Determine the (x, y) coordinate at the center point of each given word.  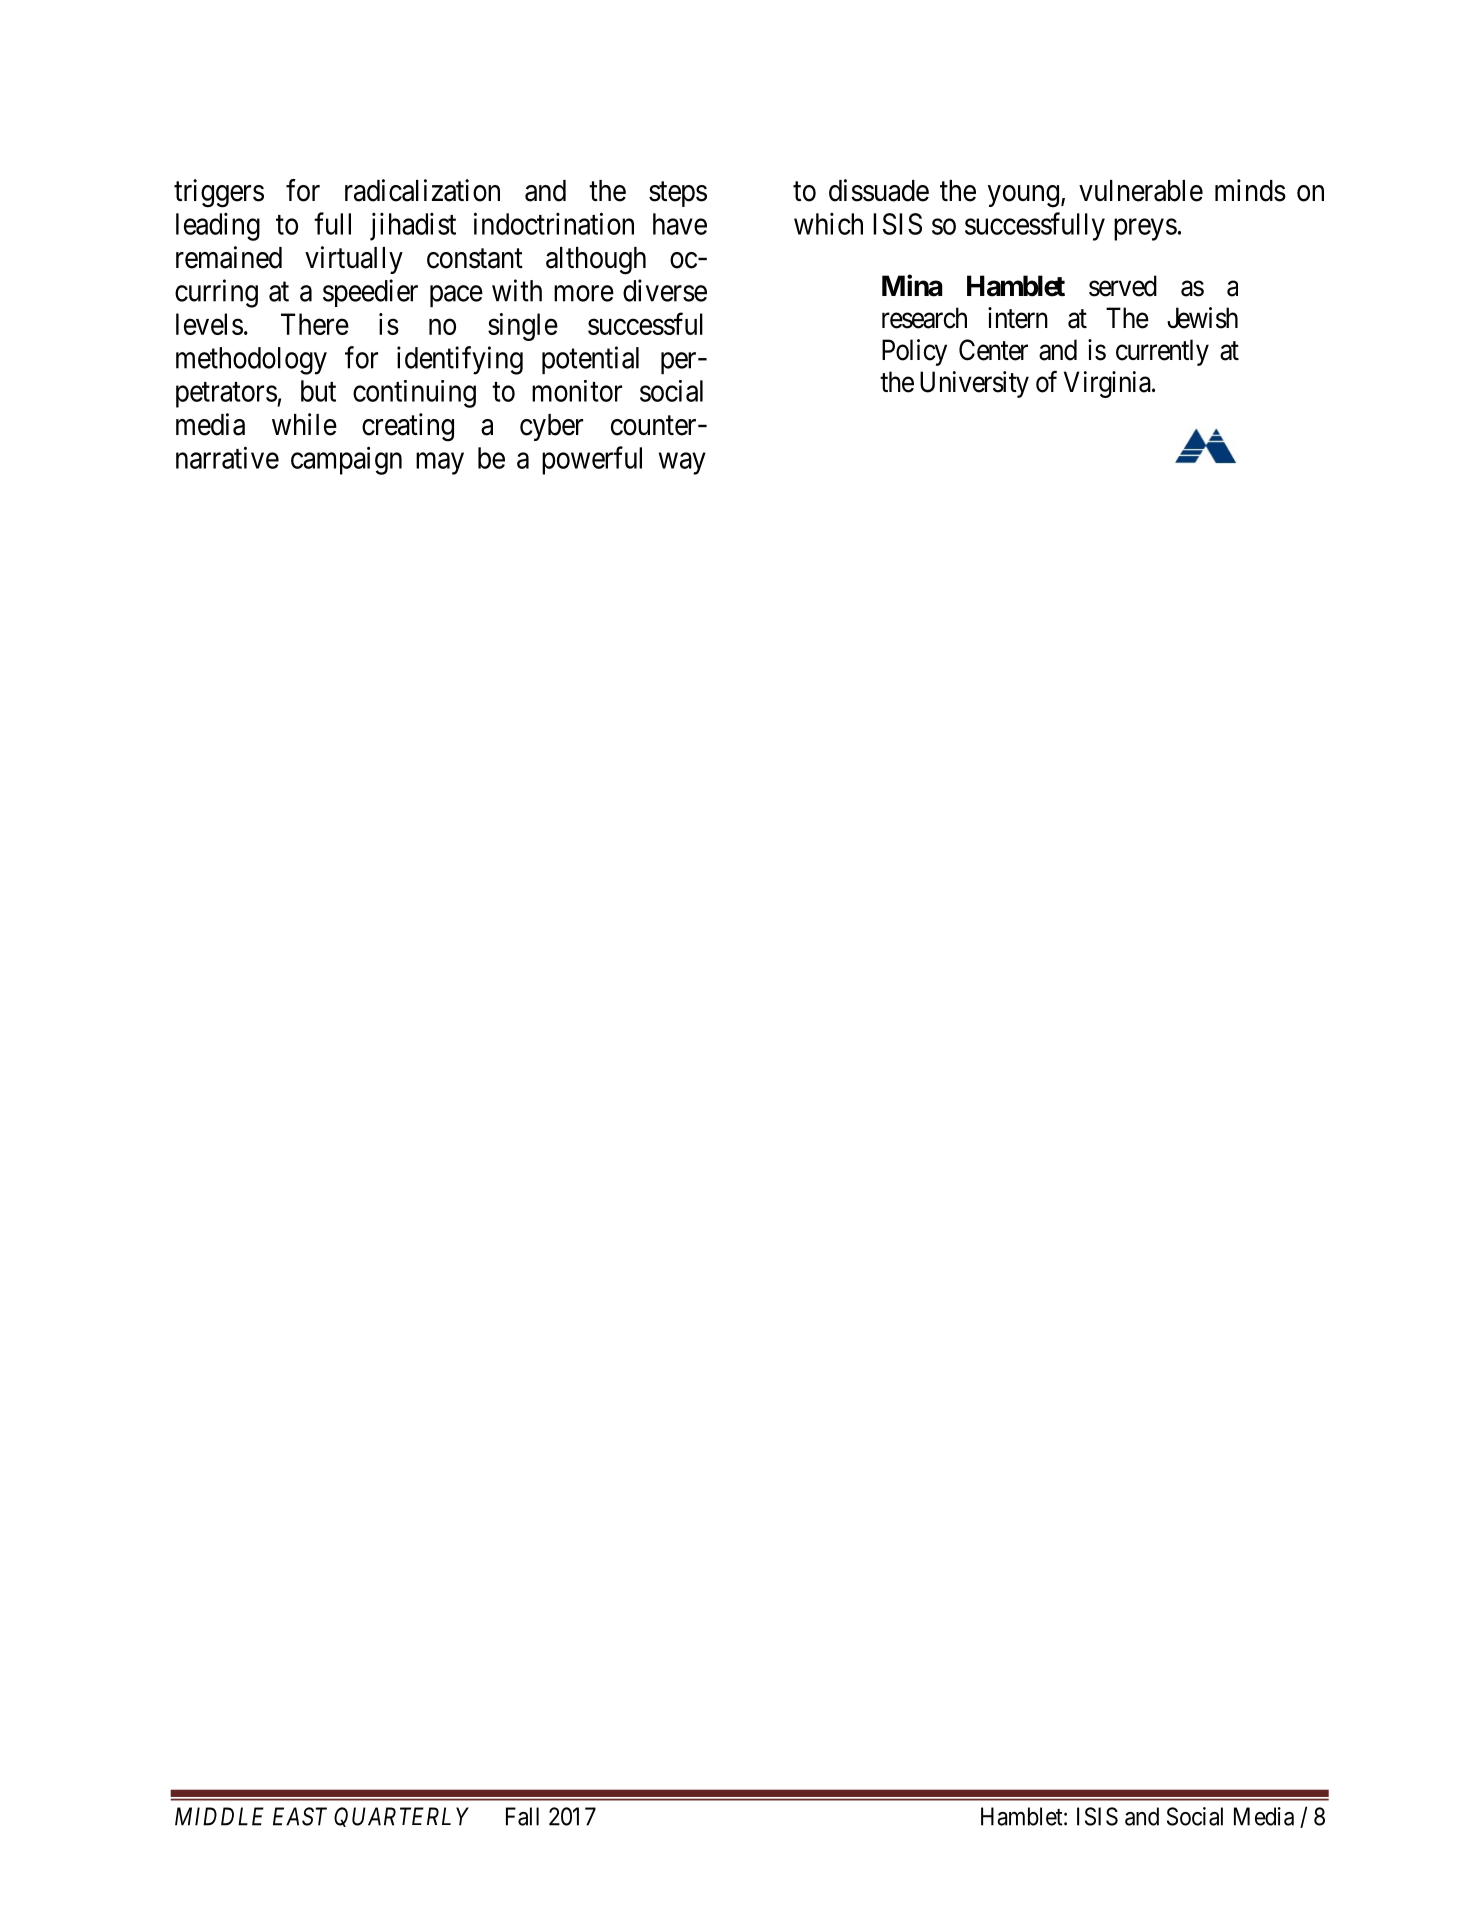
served (1123, 286)
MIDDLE (219, 1816)
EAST (300, 1816)
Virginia (1108, 384)
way (682, 464)
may (440, 464)
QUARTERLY (401, 1817)
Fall (522, 1816)
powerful (592, 460)
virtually (354, 260)
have (680, 224)
